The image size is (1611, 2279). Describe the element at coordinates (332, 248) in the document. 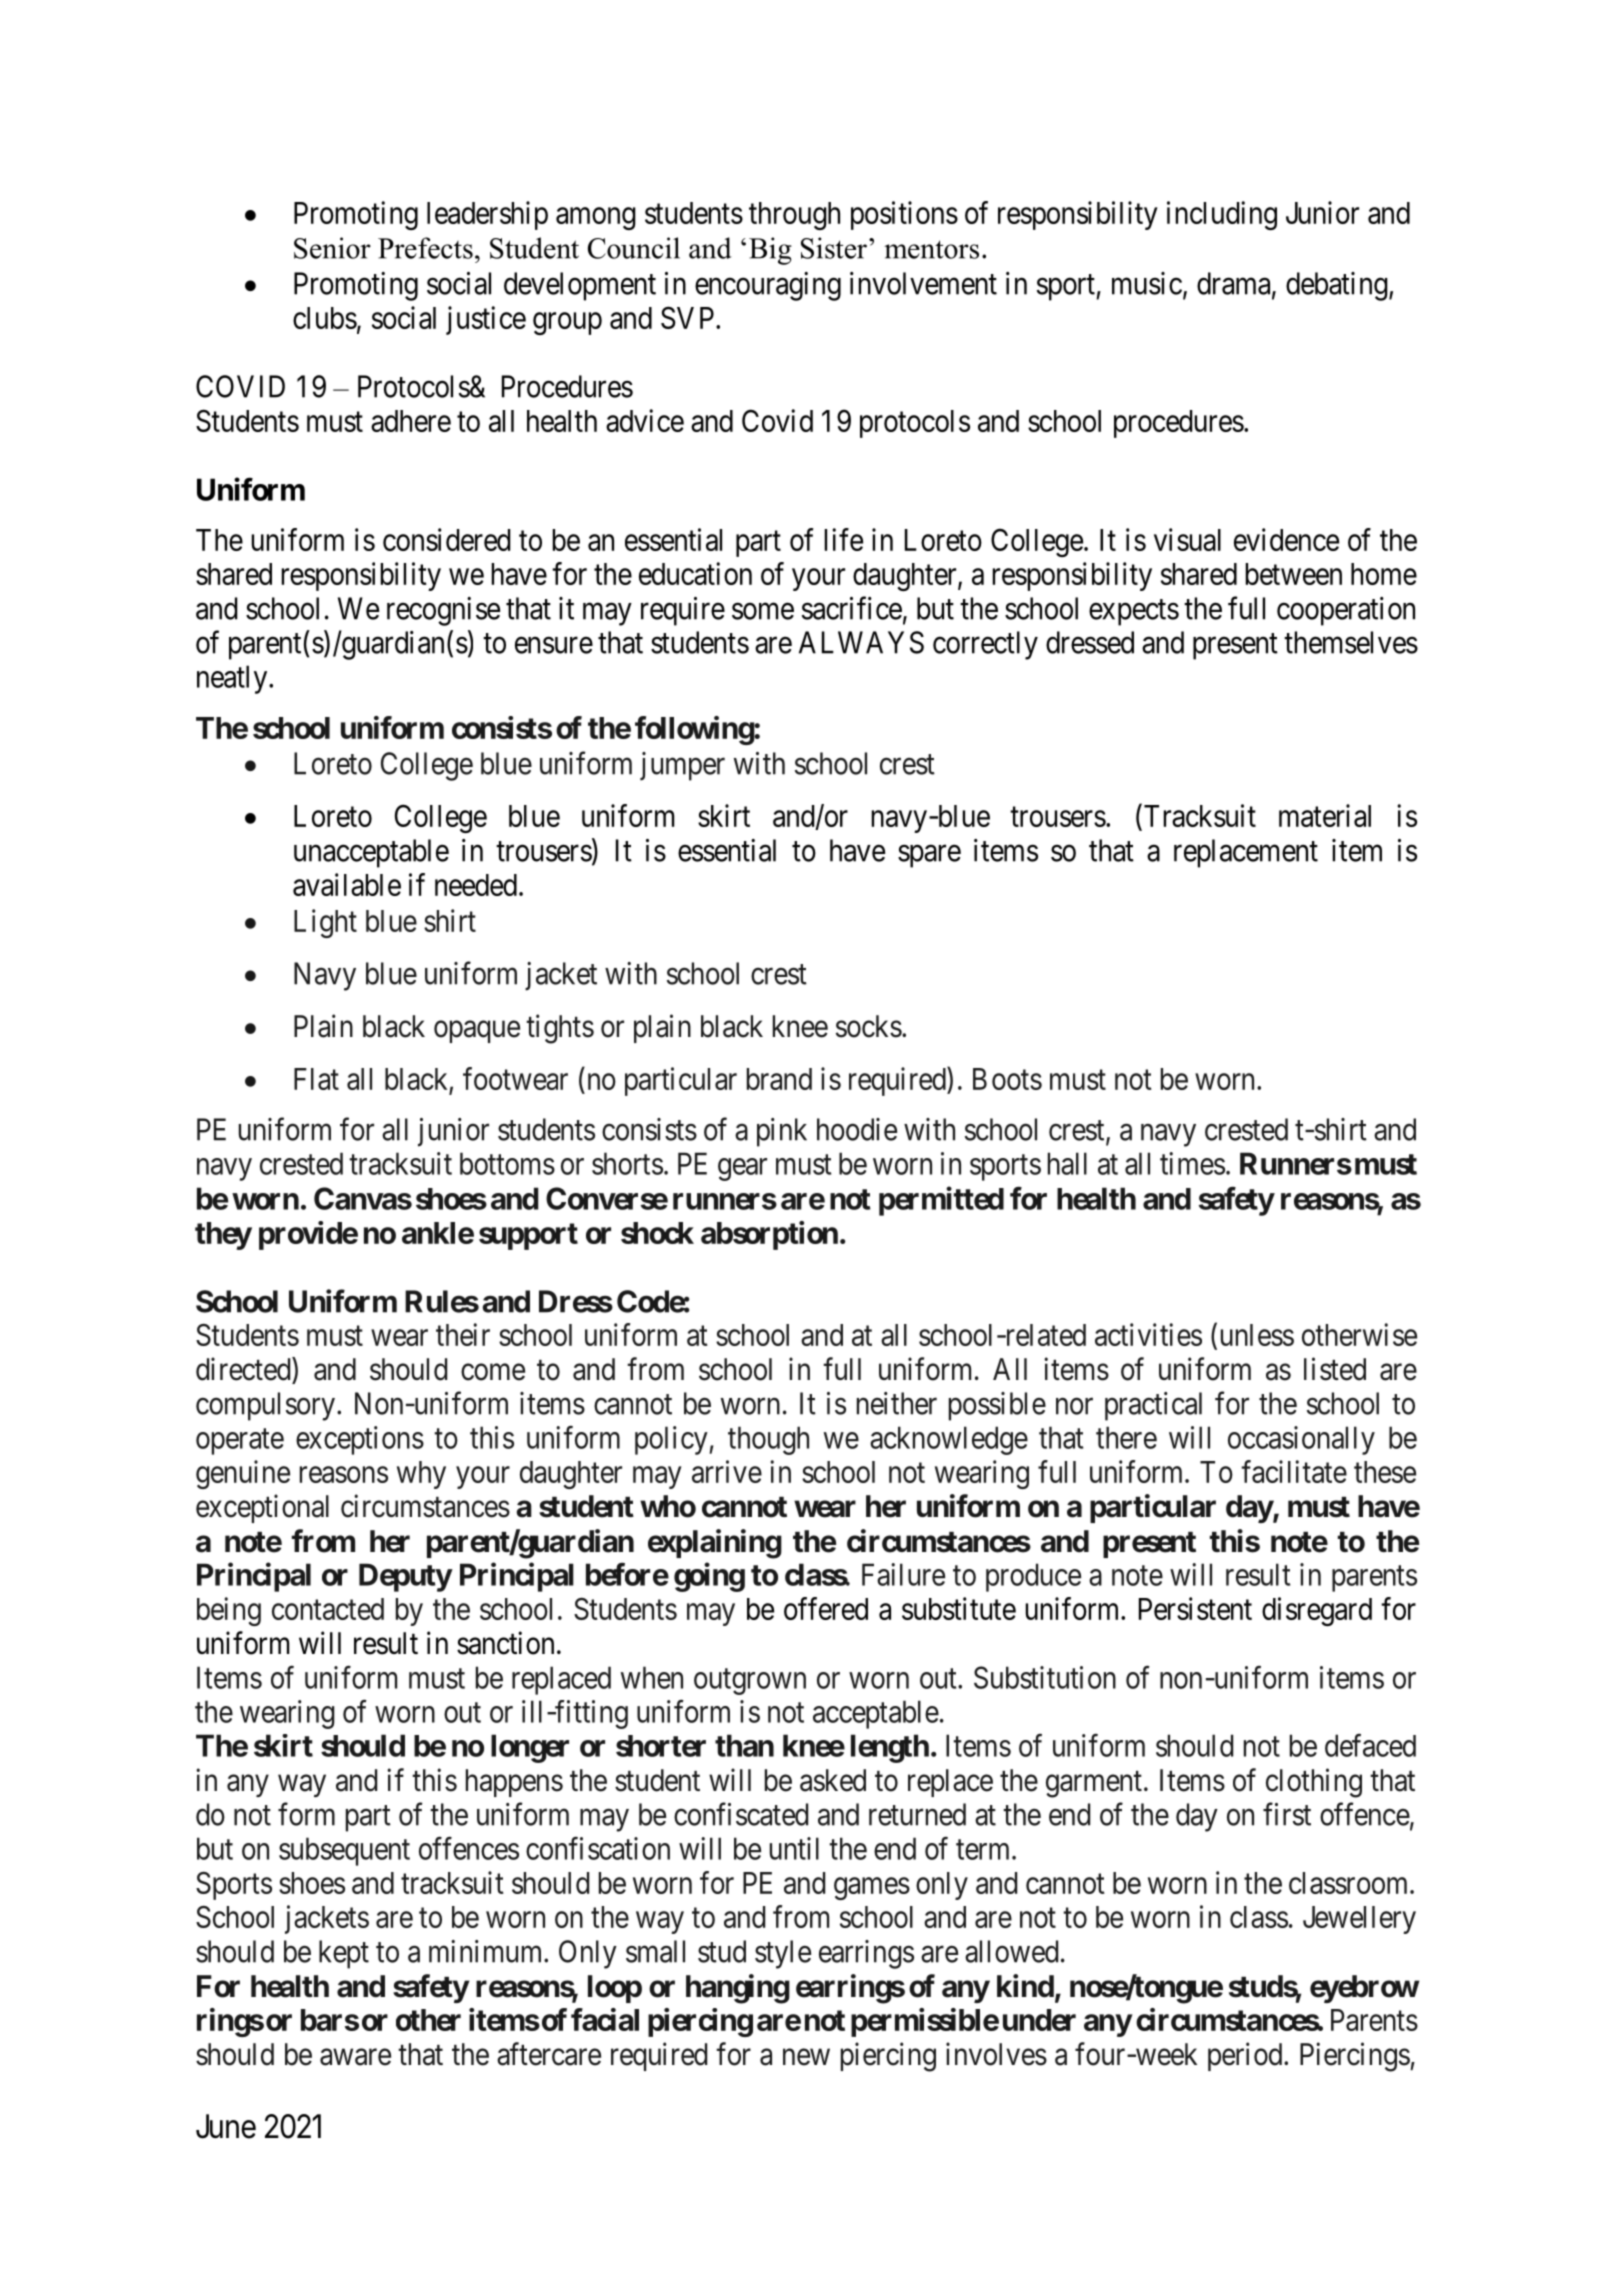

I see `Senior` at that location.
